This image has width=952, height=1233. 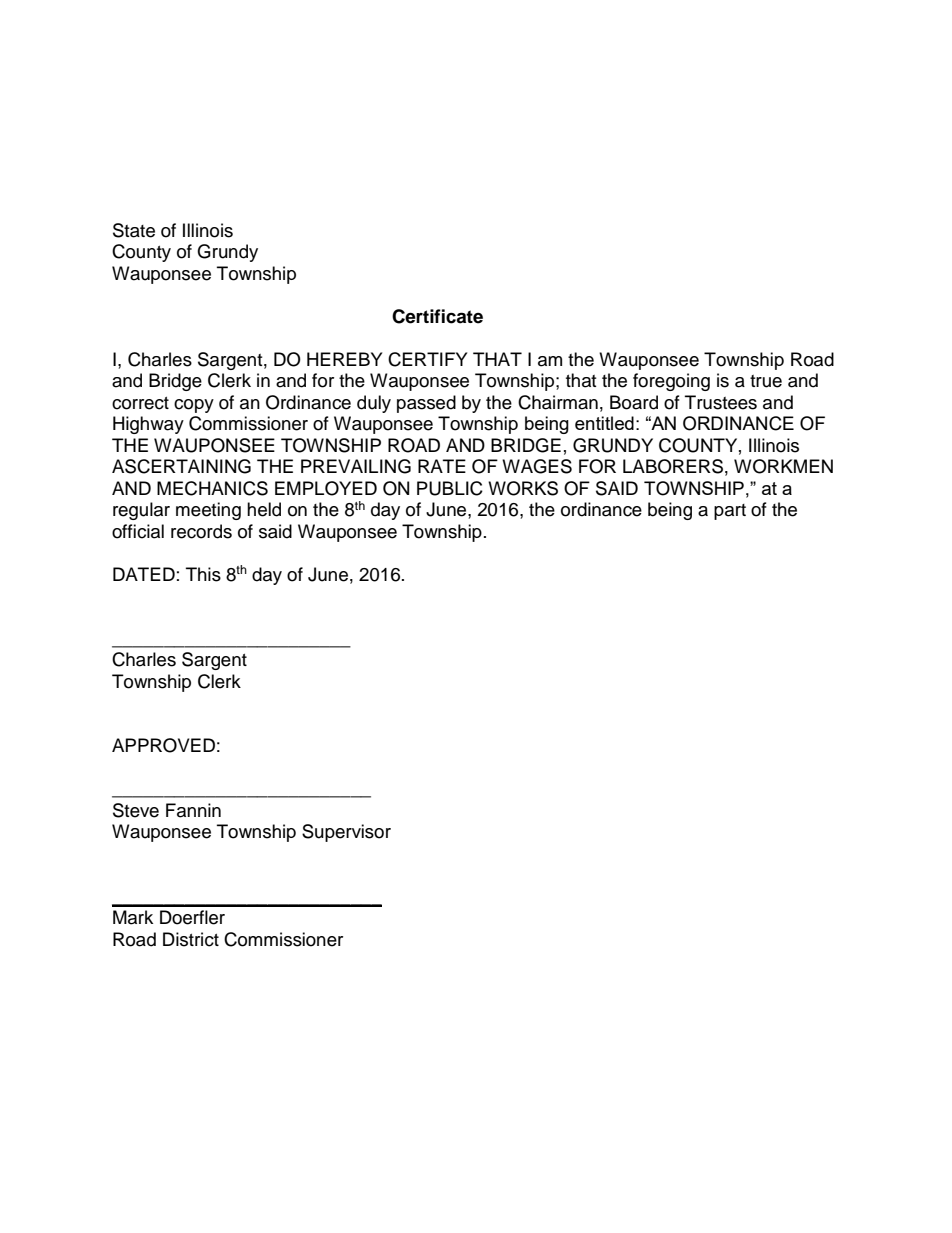 What do you see at coordinates (134, 230) in the image?
I see `State` at bounding box center [134, 230].
